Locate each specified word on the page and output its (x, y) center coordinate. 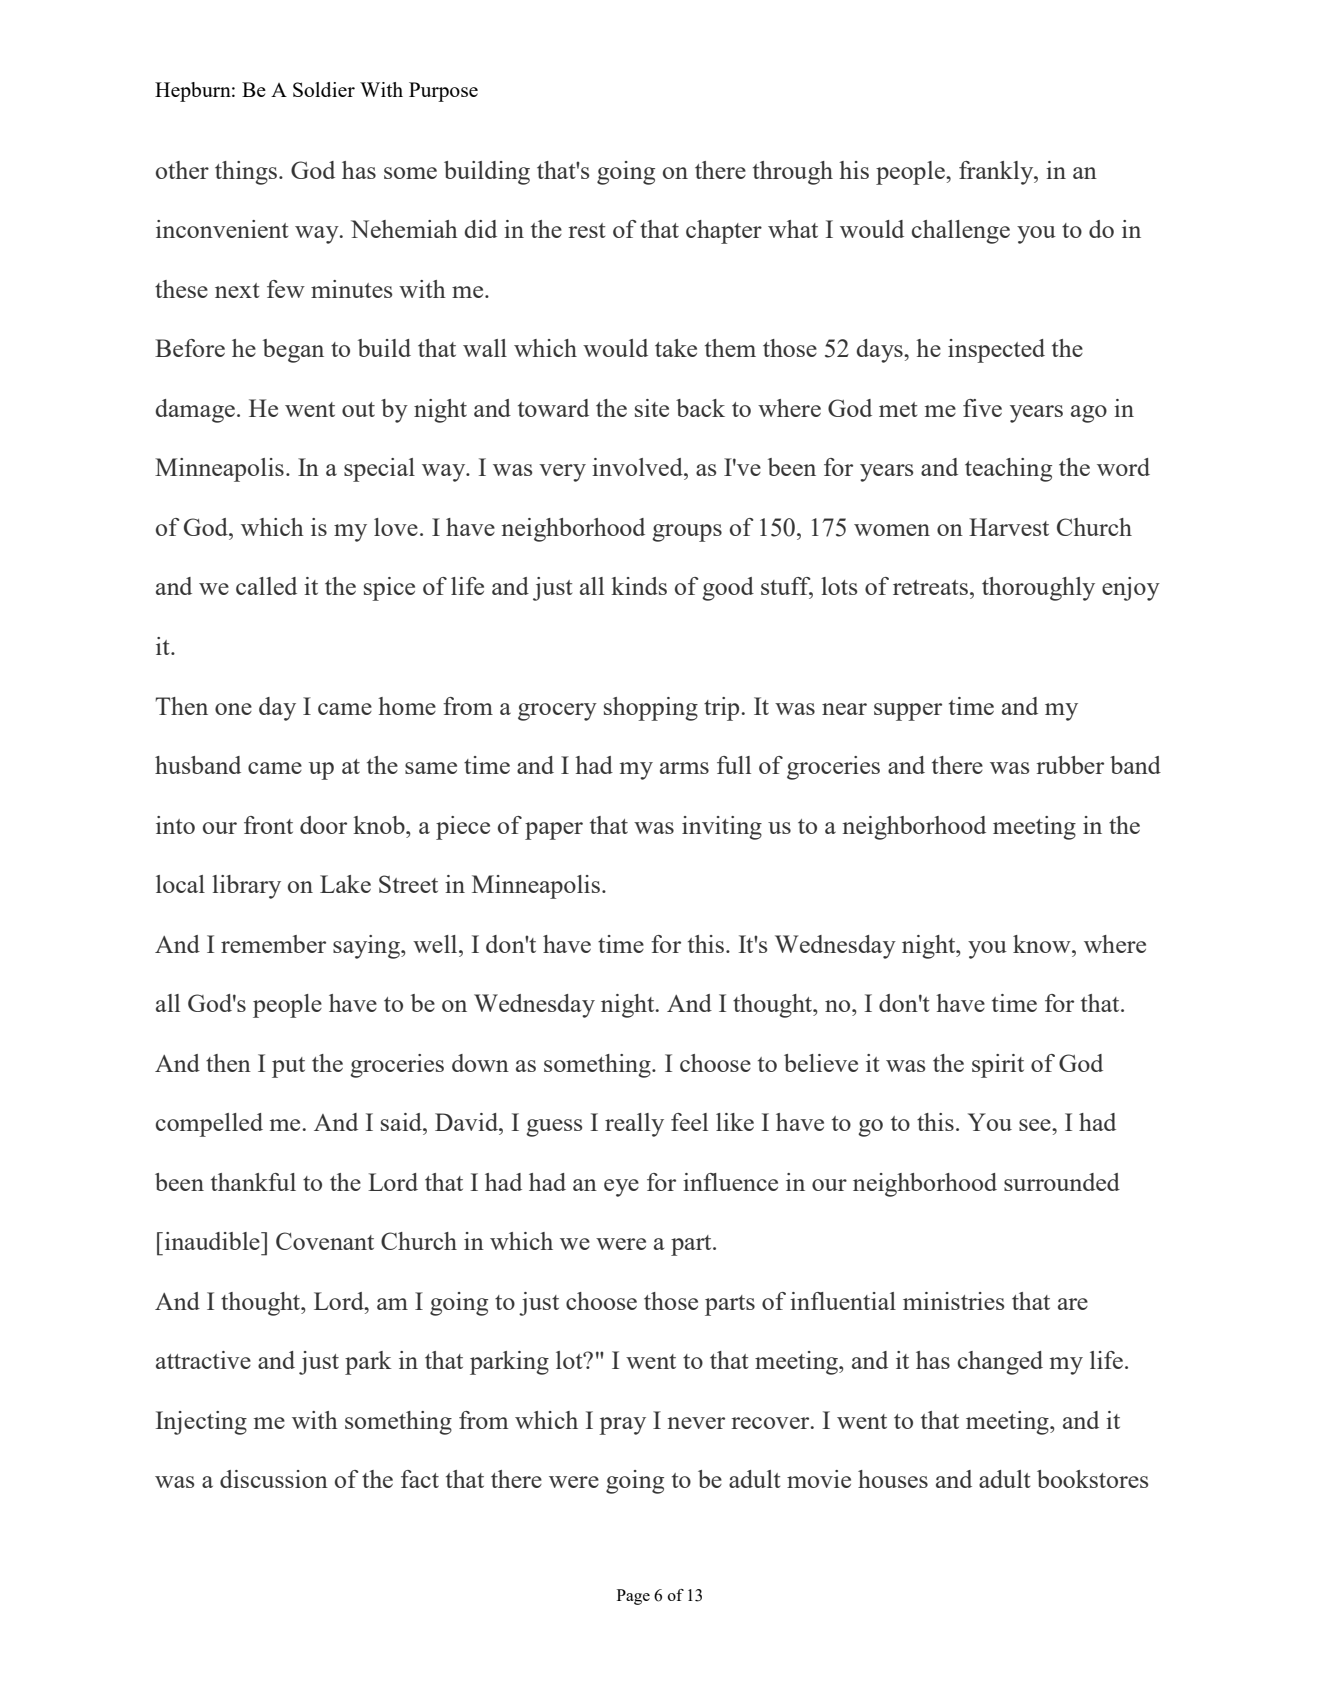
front (268, 825)
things (247, 173)
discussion (274, 1479)
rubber (1070, 765)
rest (586, 230)
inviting (722, 828)
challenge (961, 232)
